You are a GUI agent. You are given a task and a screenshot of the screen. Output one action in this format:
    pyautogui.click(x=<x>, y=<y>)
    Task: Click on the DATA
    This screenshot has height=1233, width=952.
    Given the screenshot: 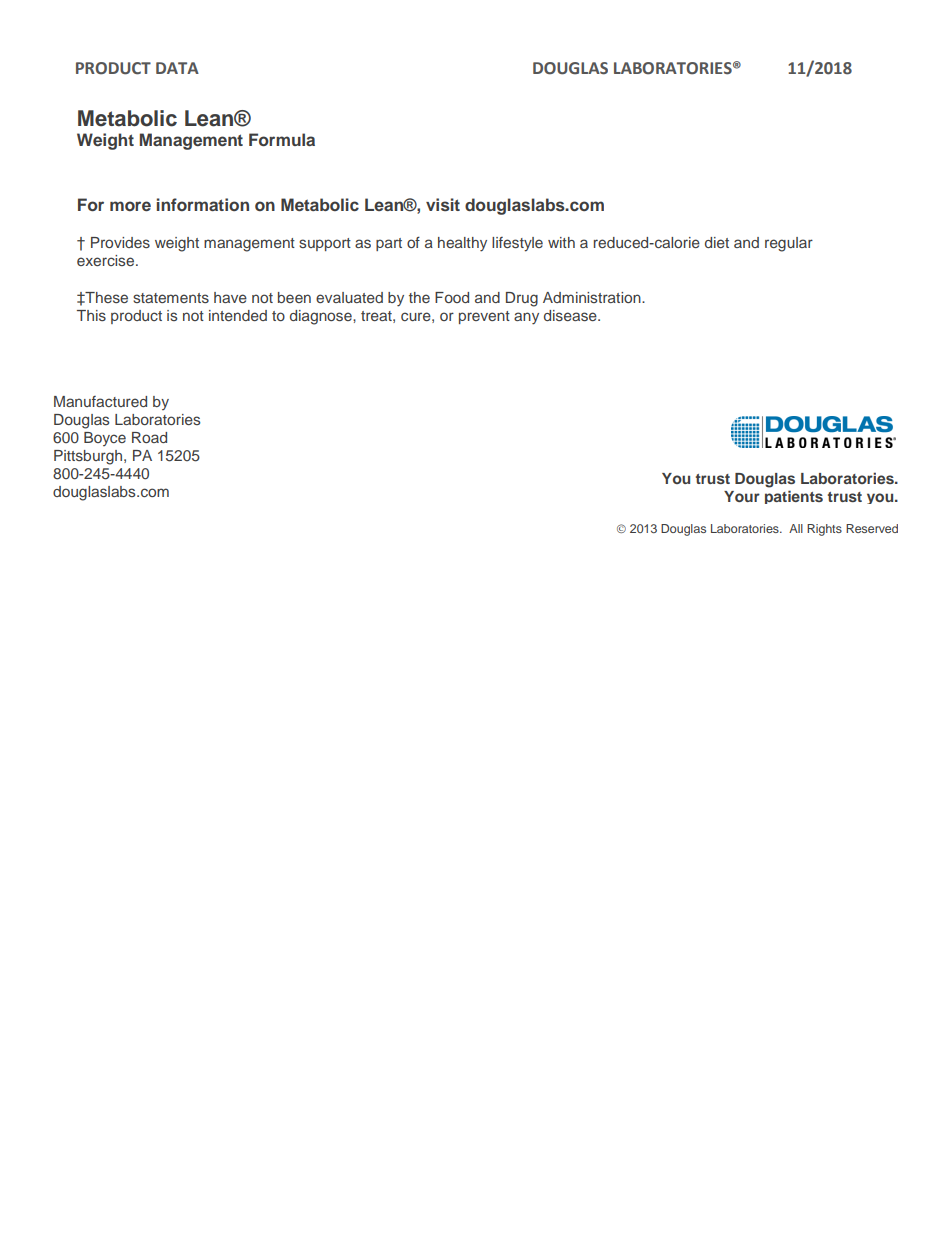 What is the action you would take?
    pyautogui.click(x=177, y=68)
